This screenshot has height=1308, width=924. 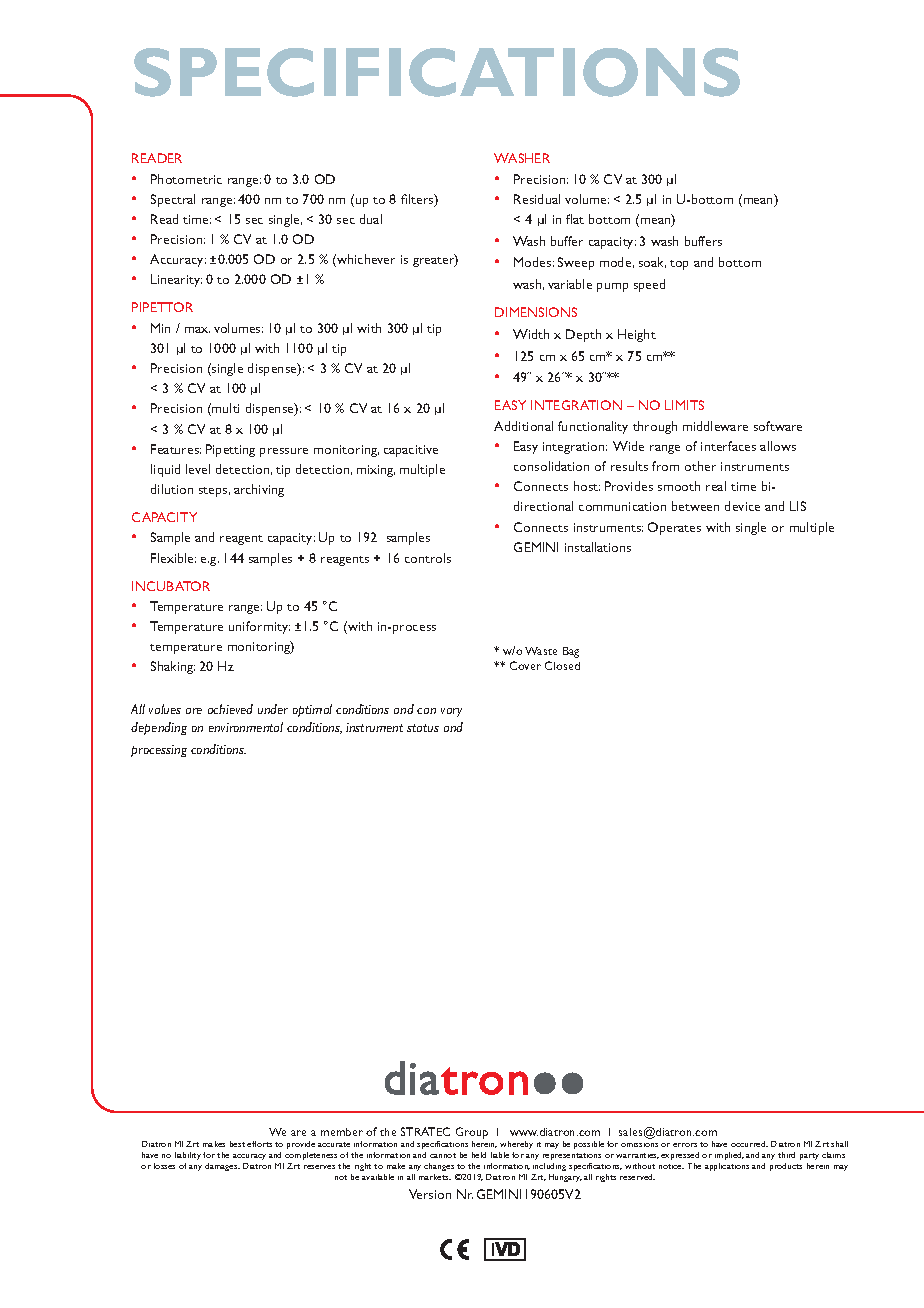 What do you see at coordinates (679, 265) in the screenshot?
I see `top` at bounding box center [679, 265].
